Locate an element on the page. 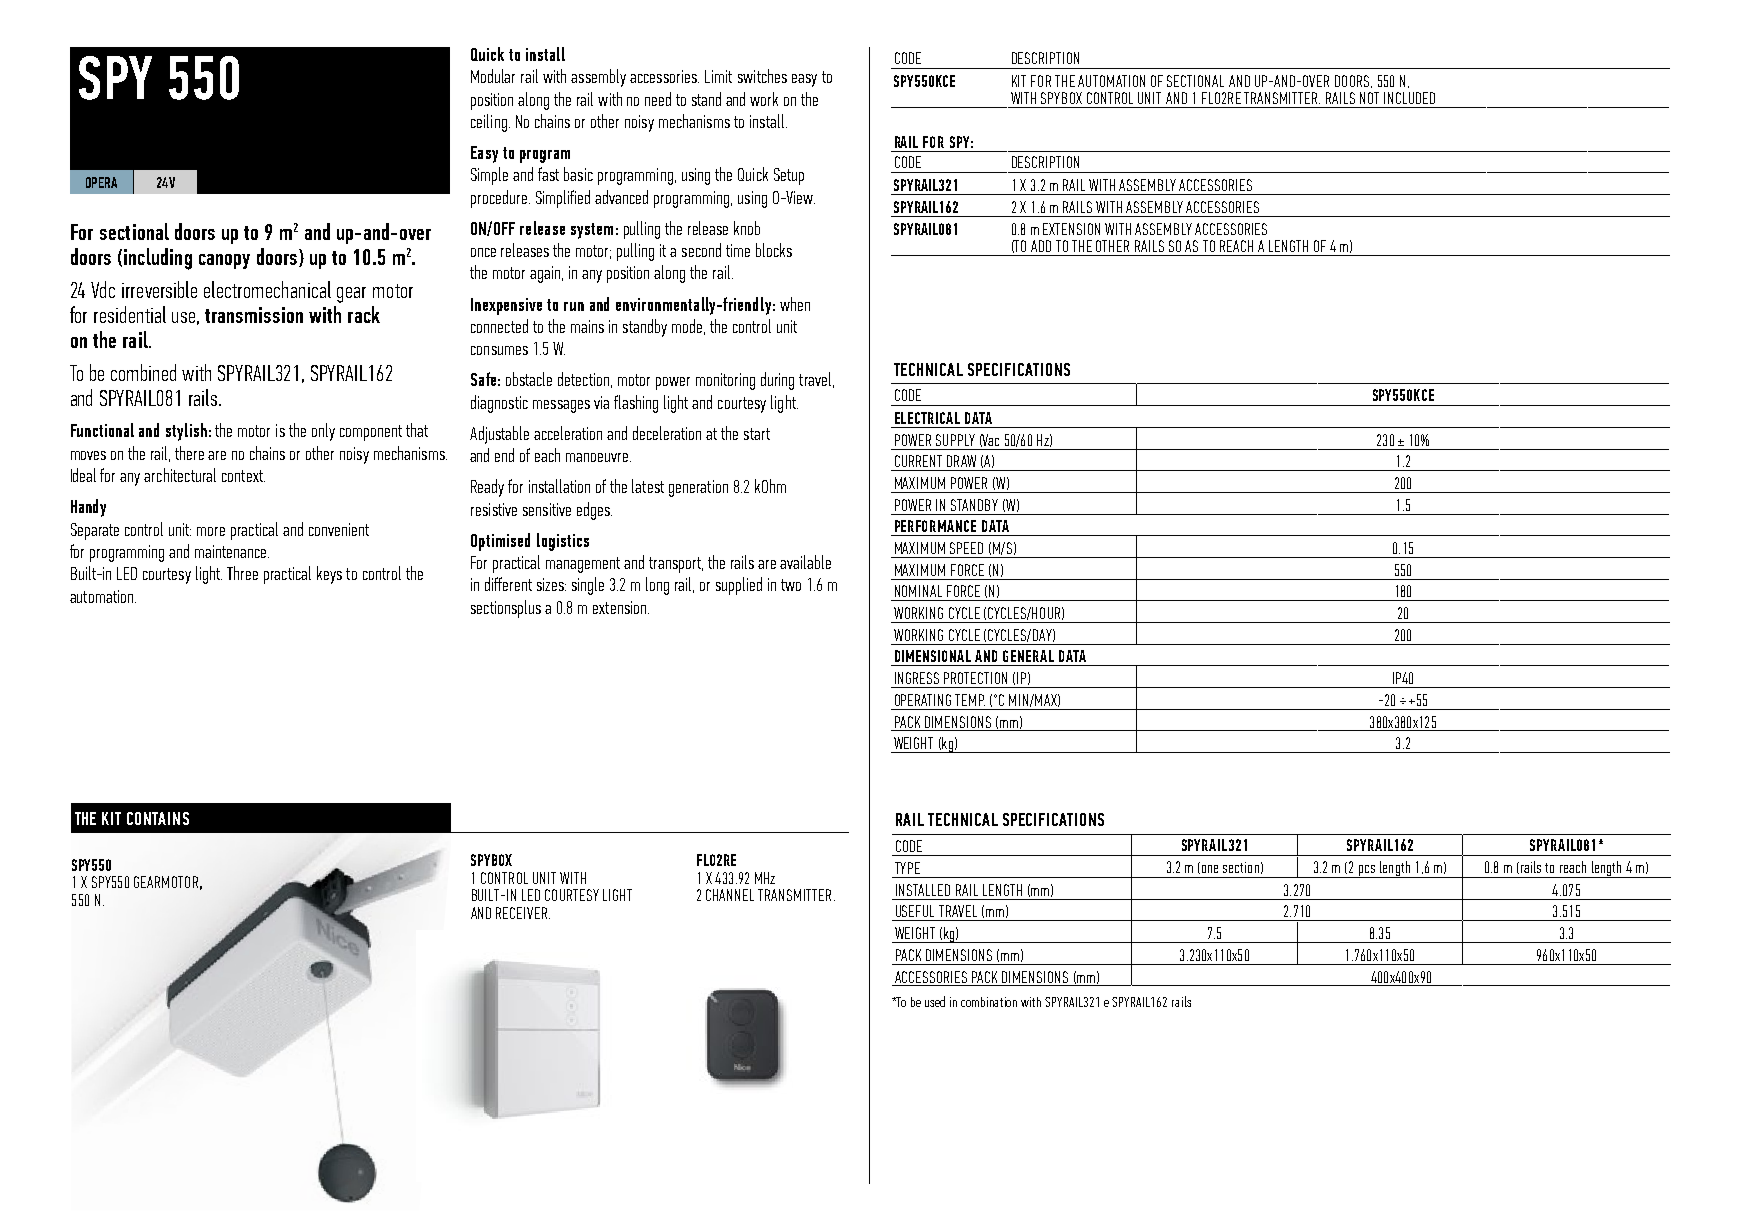 This page has width=1740, height=1231. SPEED is located at coordinates (966, 548).
